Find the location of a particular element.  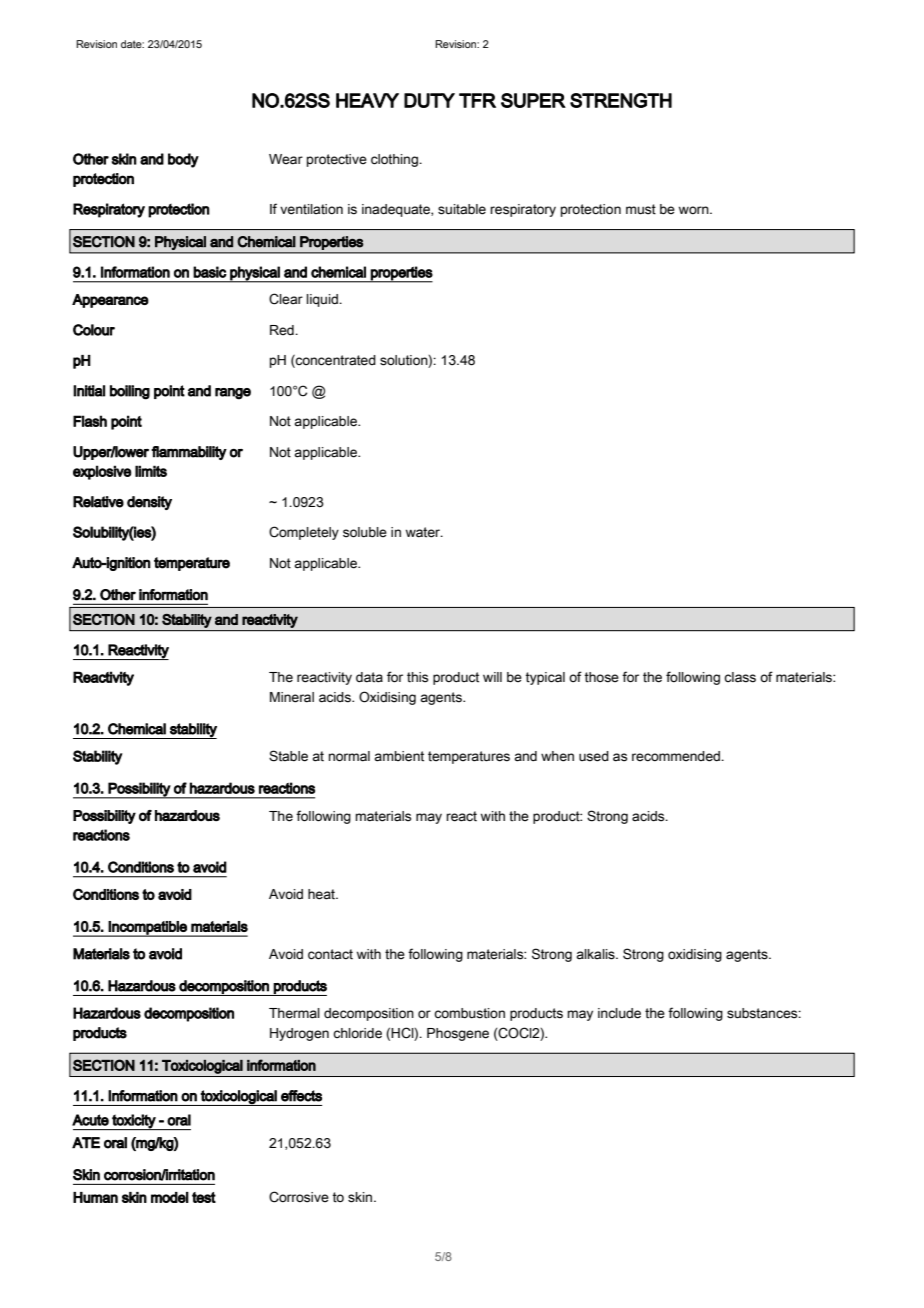

Mineral is located at coordinates (292, 697).
